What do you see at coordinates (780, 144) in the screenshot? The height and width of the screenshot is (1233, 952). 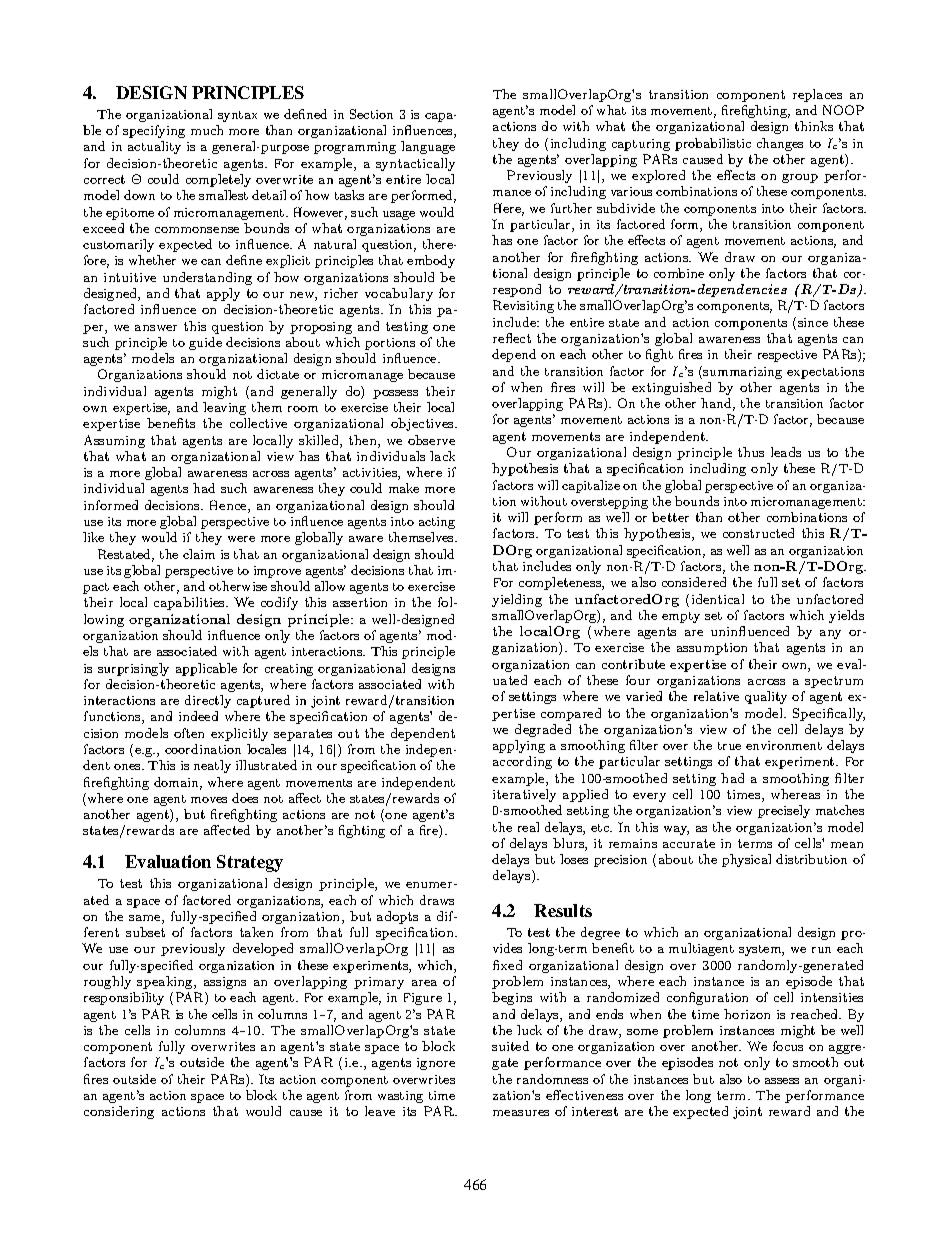 I see `changes` at bounding box center [780, 144].
